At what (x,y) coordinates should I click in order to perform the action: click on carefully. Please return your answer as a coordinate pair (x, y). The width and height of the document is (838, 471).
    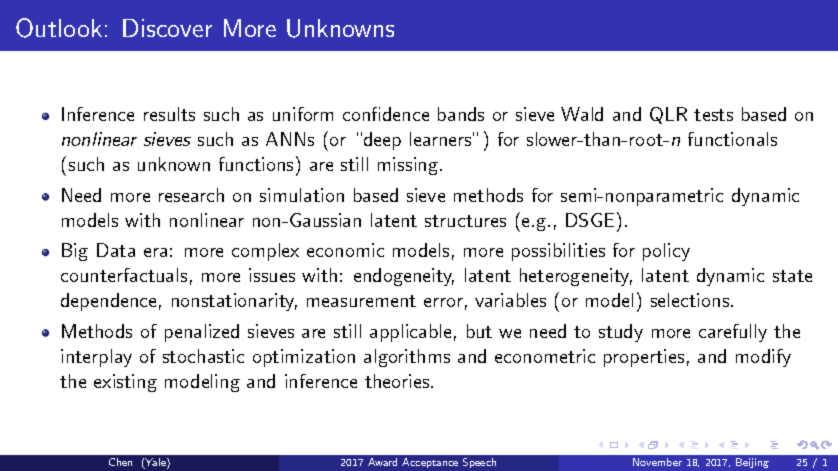
    Looking at the image, I should click on (733, 333).
